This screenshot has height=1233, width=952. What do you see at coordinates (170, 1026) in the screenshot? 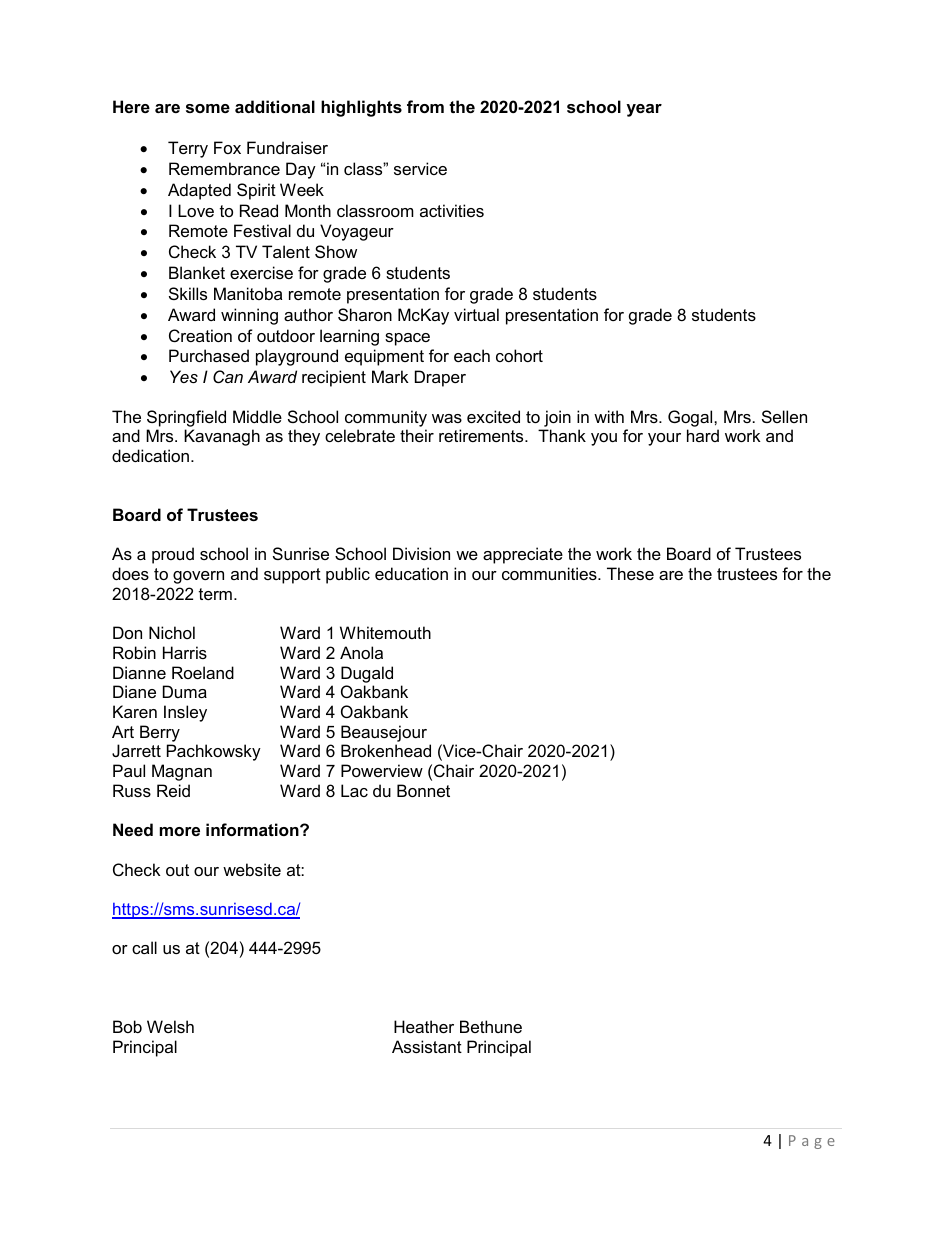
I see `Welsh` at bounding box center [170, 1026].
